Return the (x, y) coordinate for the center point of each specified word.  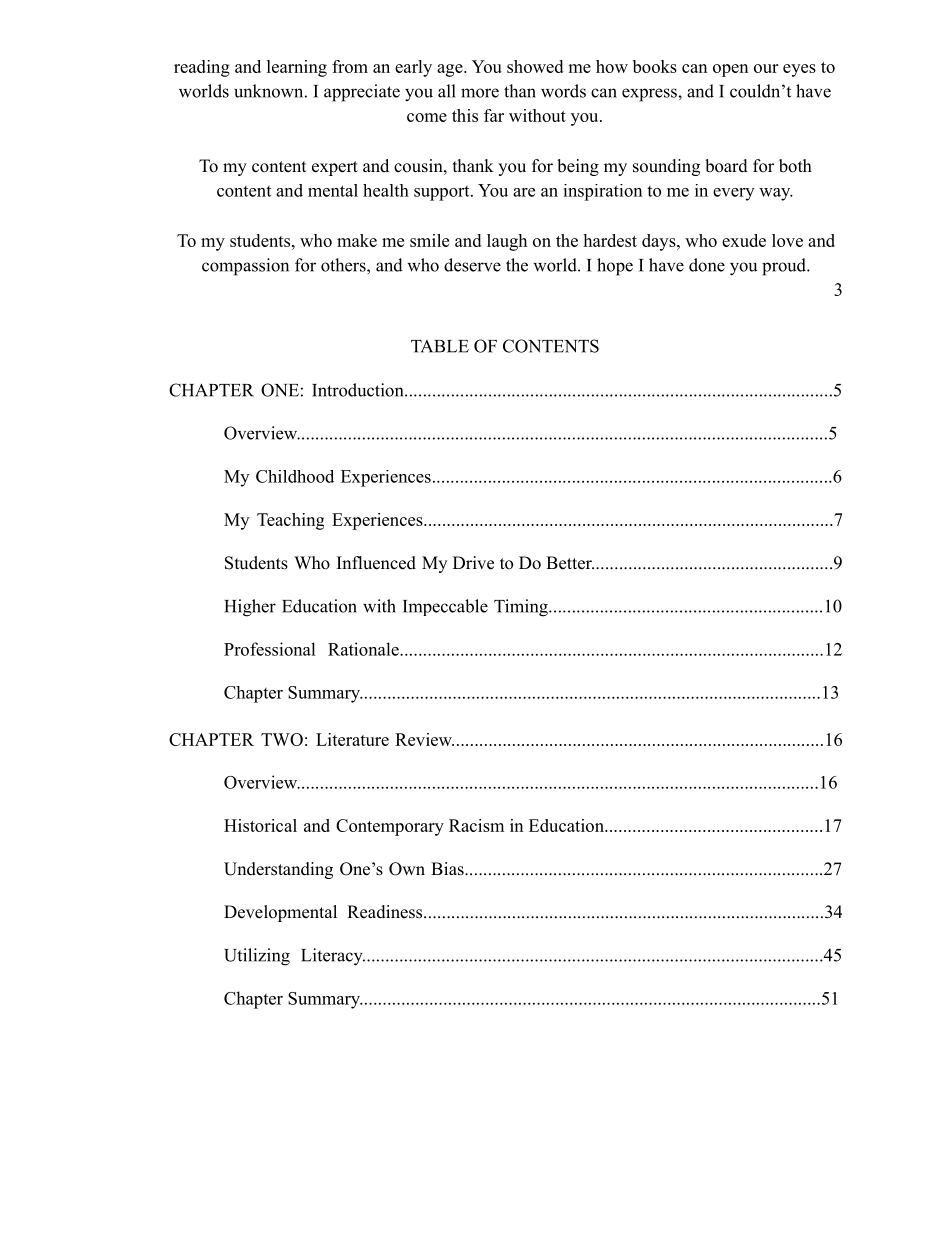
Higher (250, 608)
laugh (507, 242)
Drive (473, 563)
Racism (476, 825)
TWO (282, 739)
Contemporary (390, 827)
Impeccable (445, 607)
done (707, 265)
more (480, 93)
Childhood (295, 476)
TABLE (440, 346)
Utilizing (257, 957)
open (730, 70)
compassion (245, 267)
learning (297, 68)
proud (785, 267)
